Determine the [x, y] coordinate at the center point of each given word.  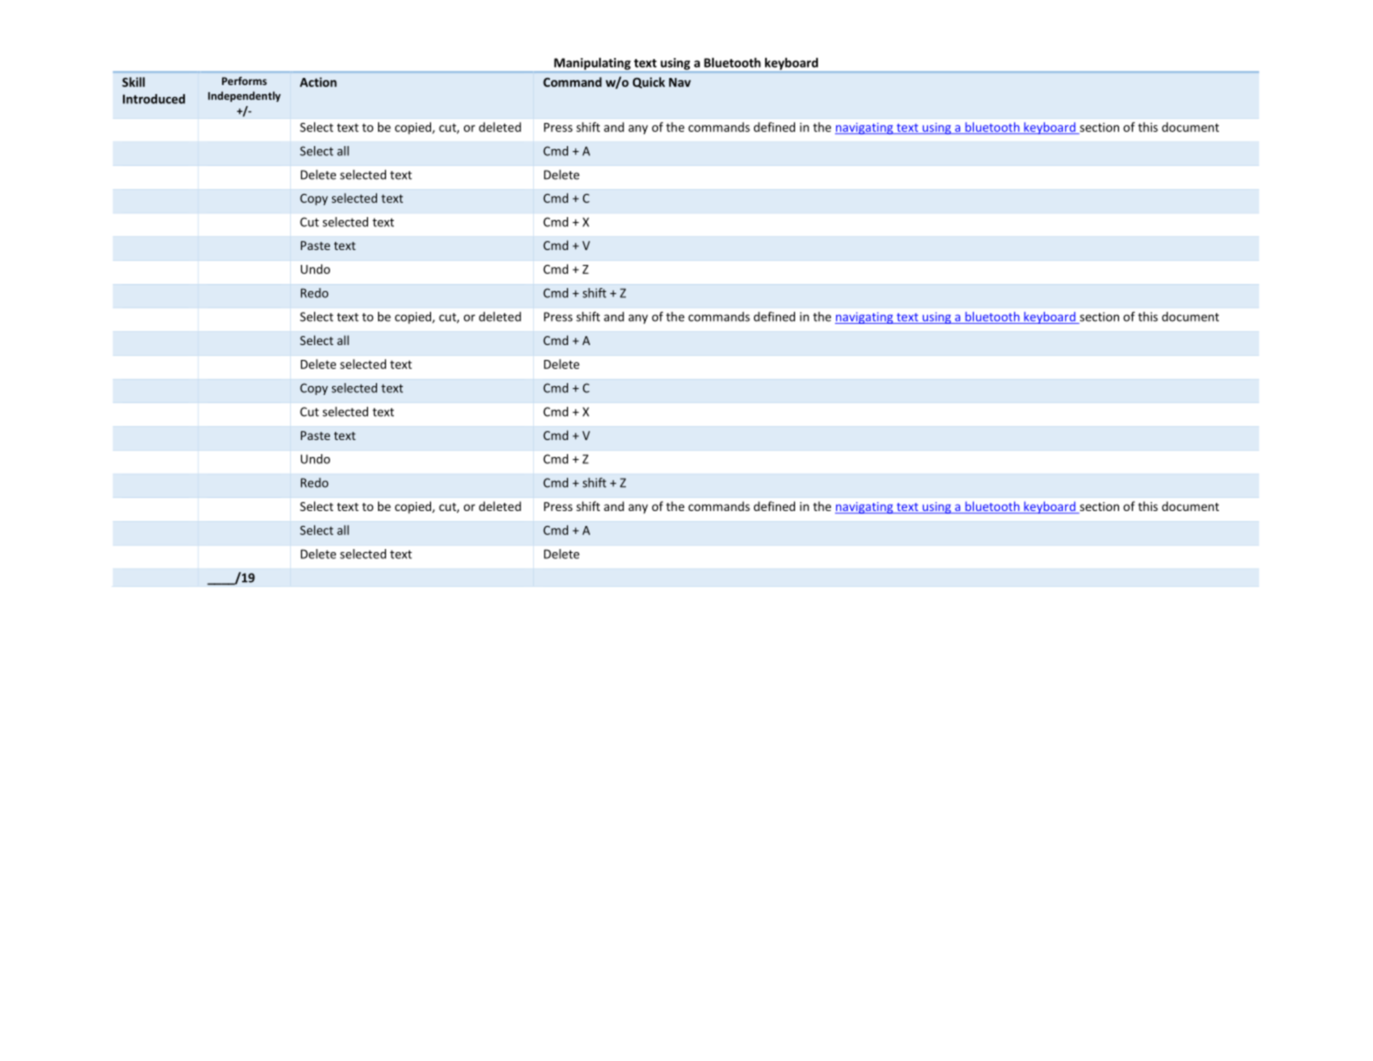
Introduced [154, 99]
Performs [244, 81]
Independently [244, 96]
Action [318, 82]
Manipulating [592, 64]
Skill [133, 82]
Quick [649, 83]
